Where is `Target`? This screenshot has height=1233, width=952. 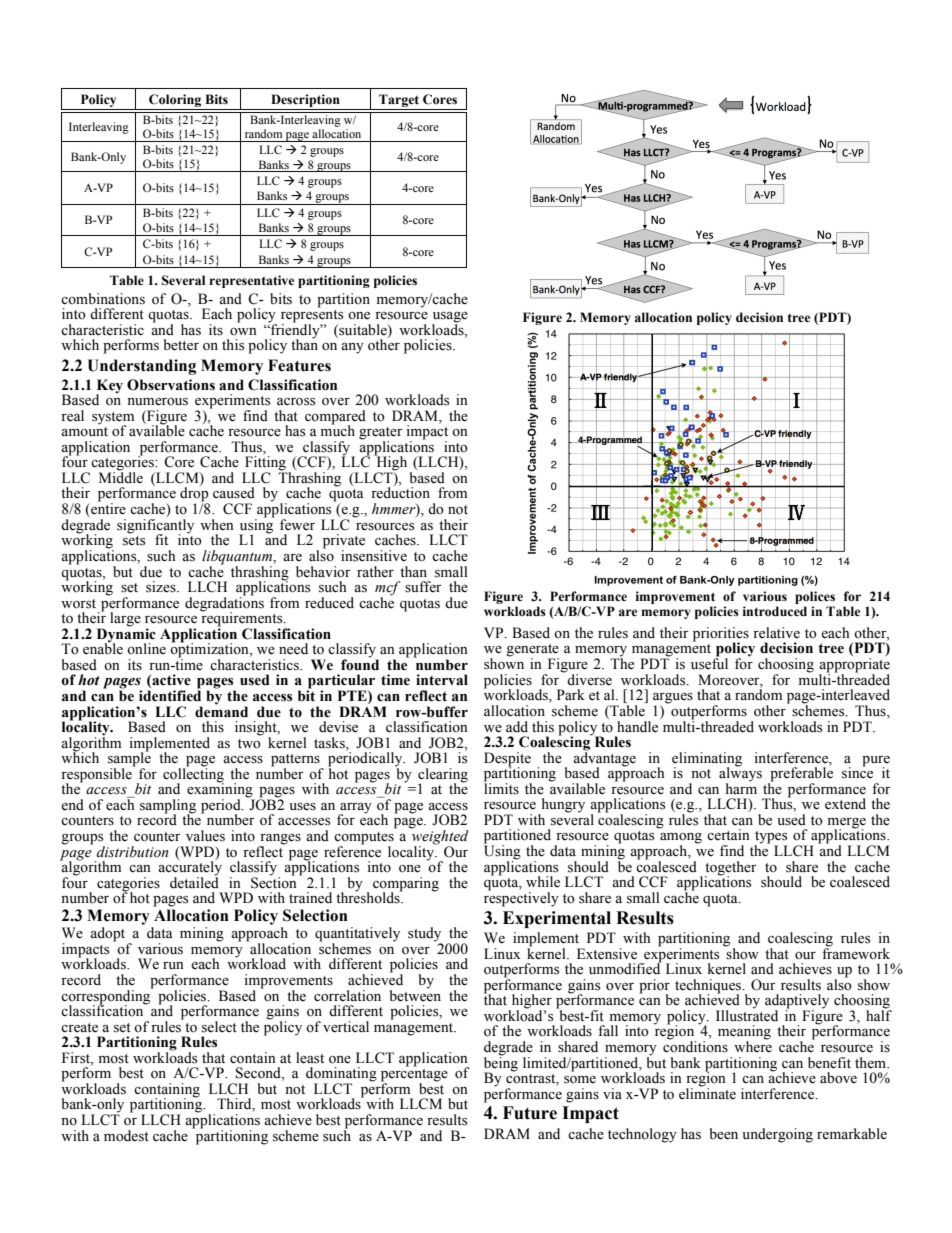 Target is located at coordinates (399, 102).
